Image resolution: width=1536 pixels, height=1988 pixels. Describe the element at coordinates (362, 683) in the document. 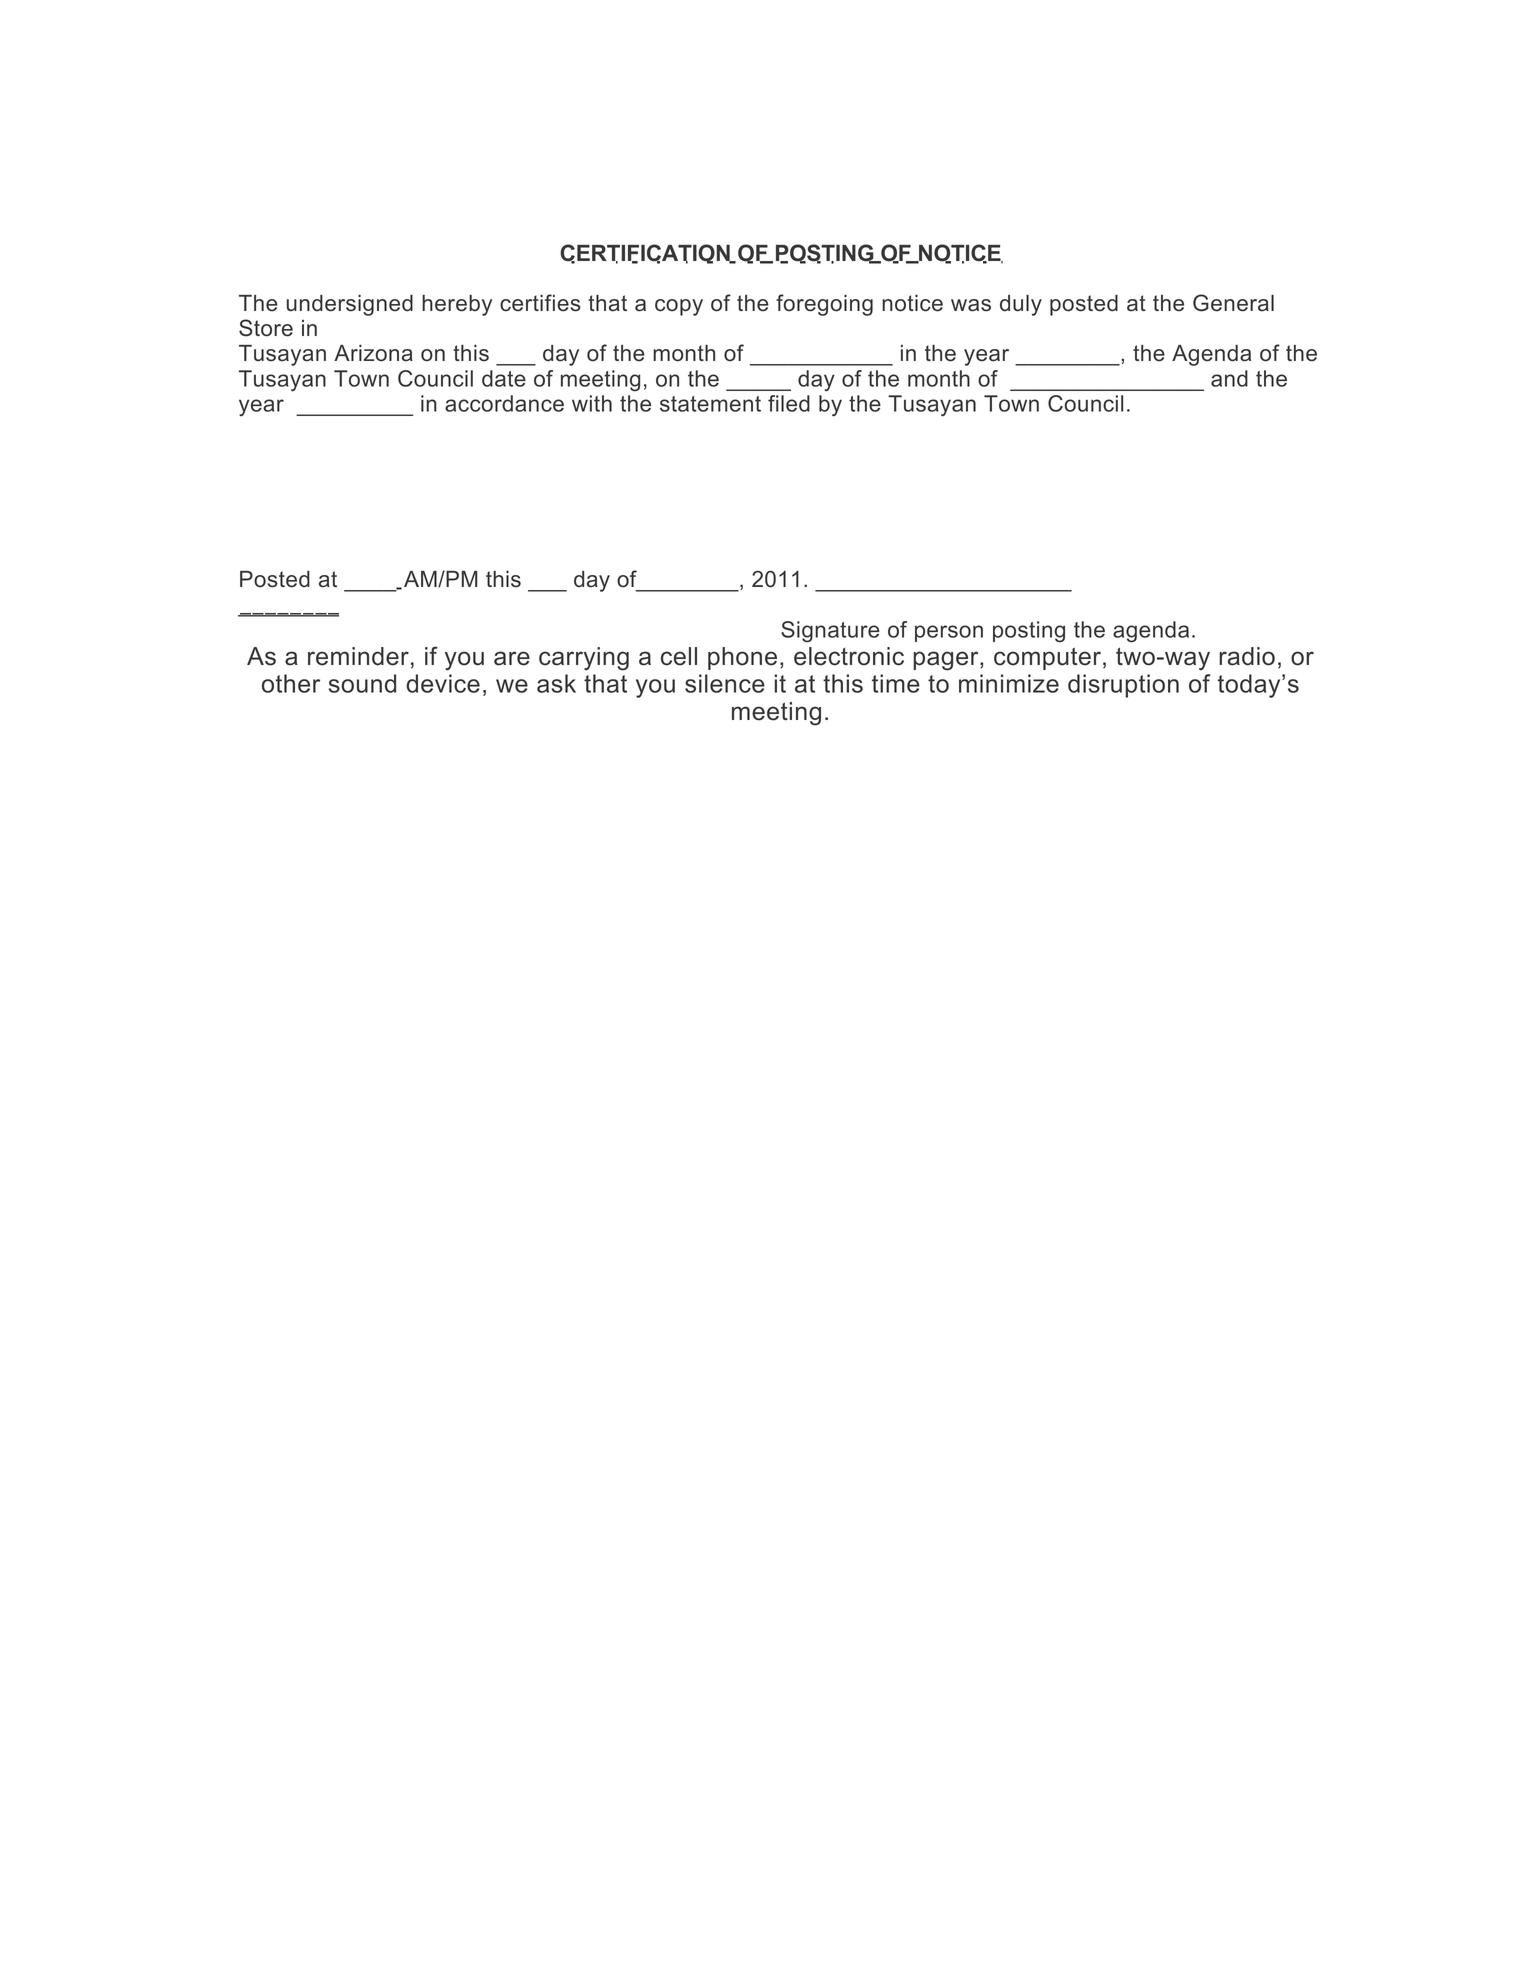

I see `sound` at that location.
